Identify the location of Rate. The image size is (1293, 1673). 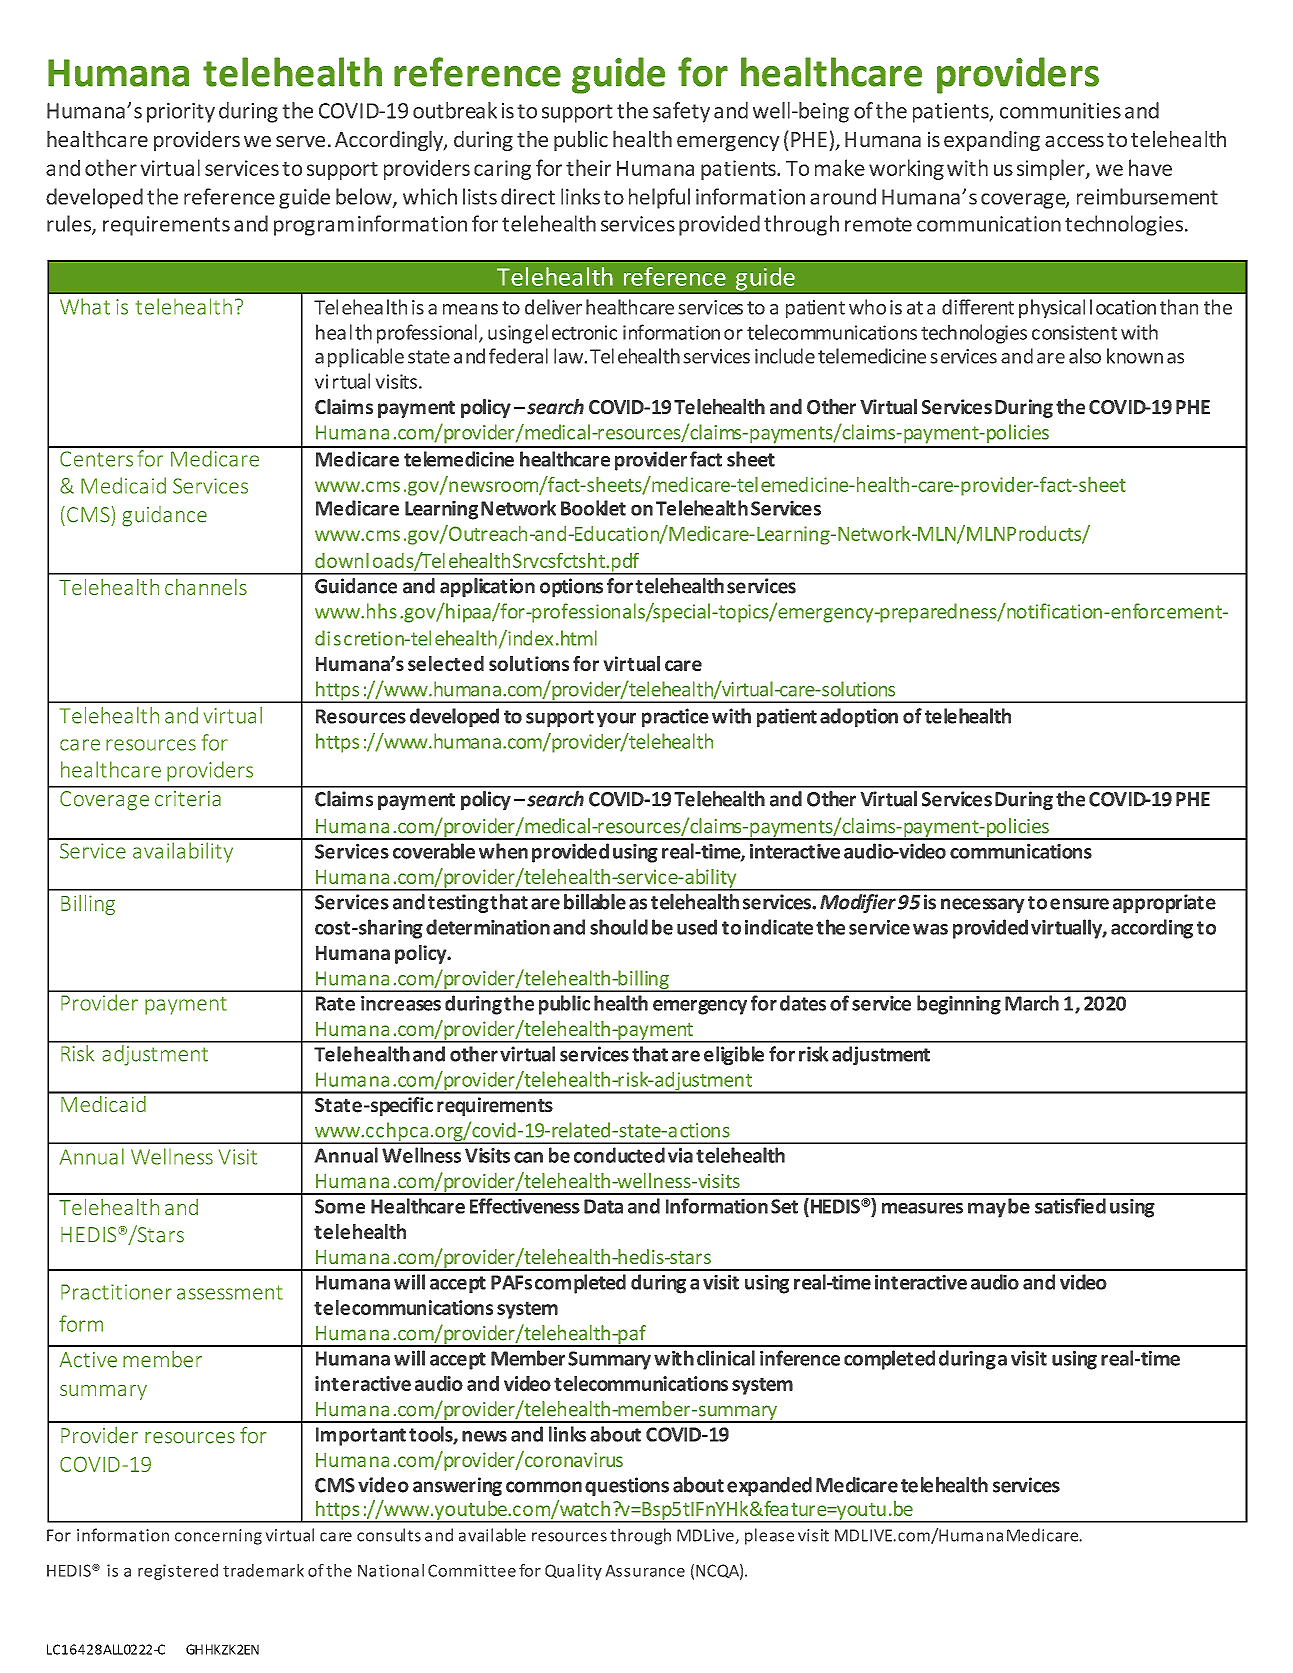
(335, 1003).
